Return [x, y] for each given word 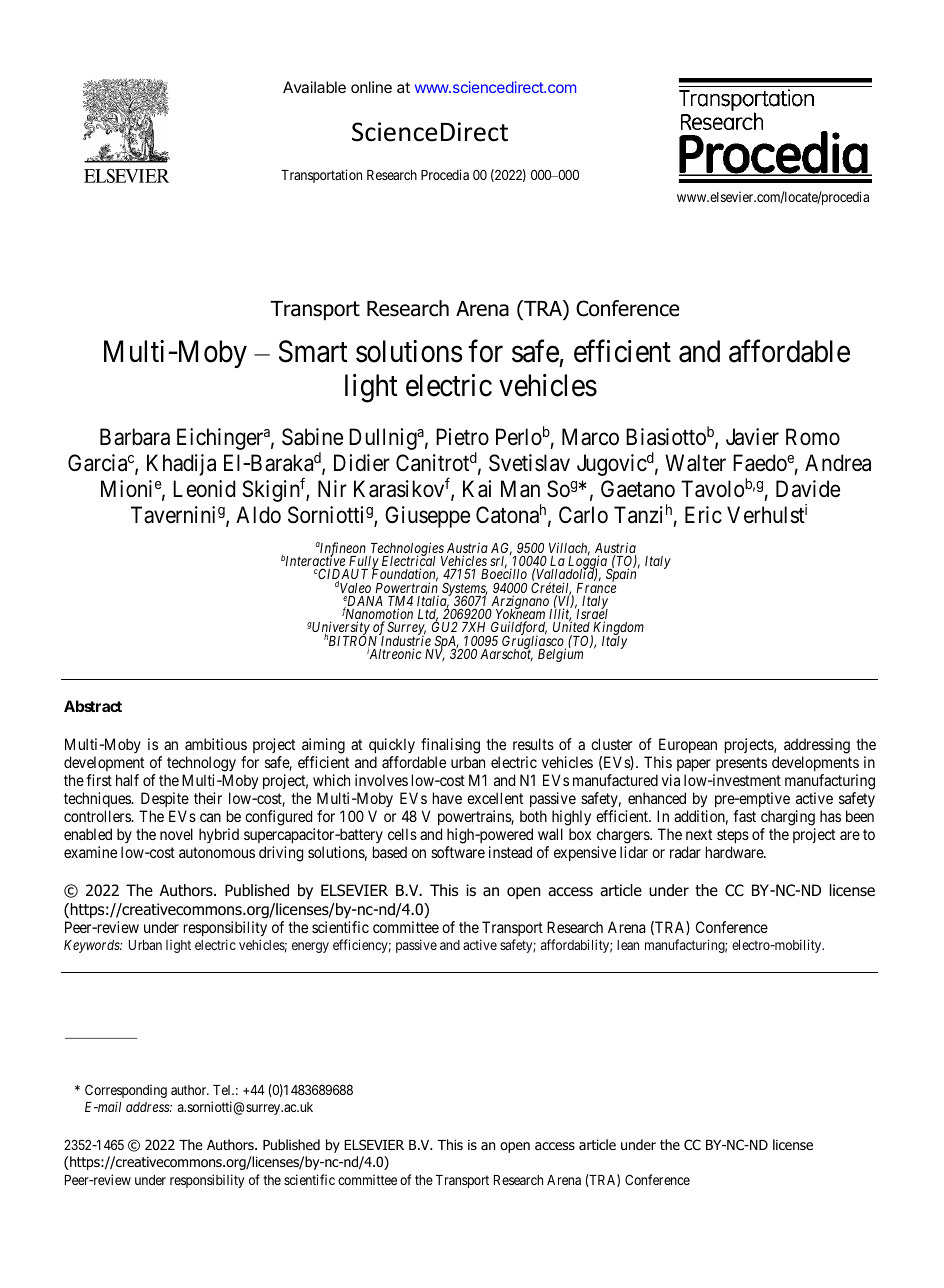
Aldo [258, 515]
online [371, 87]
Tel [223, 1090]
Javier [752, 437]
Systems [465, 590]
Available [314, 87]
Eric [703, 515]
